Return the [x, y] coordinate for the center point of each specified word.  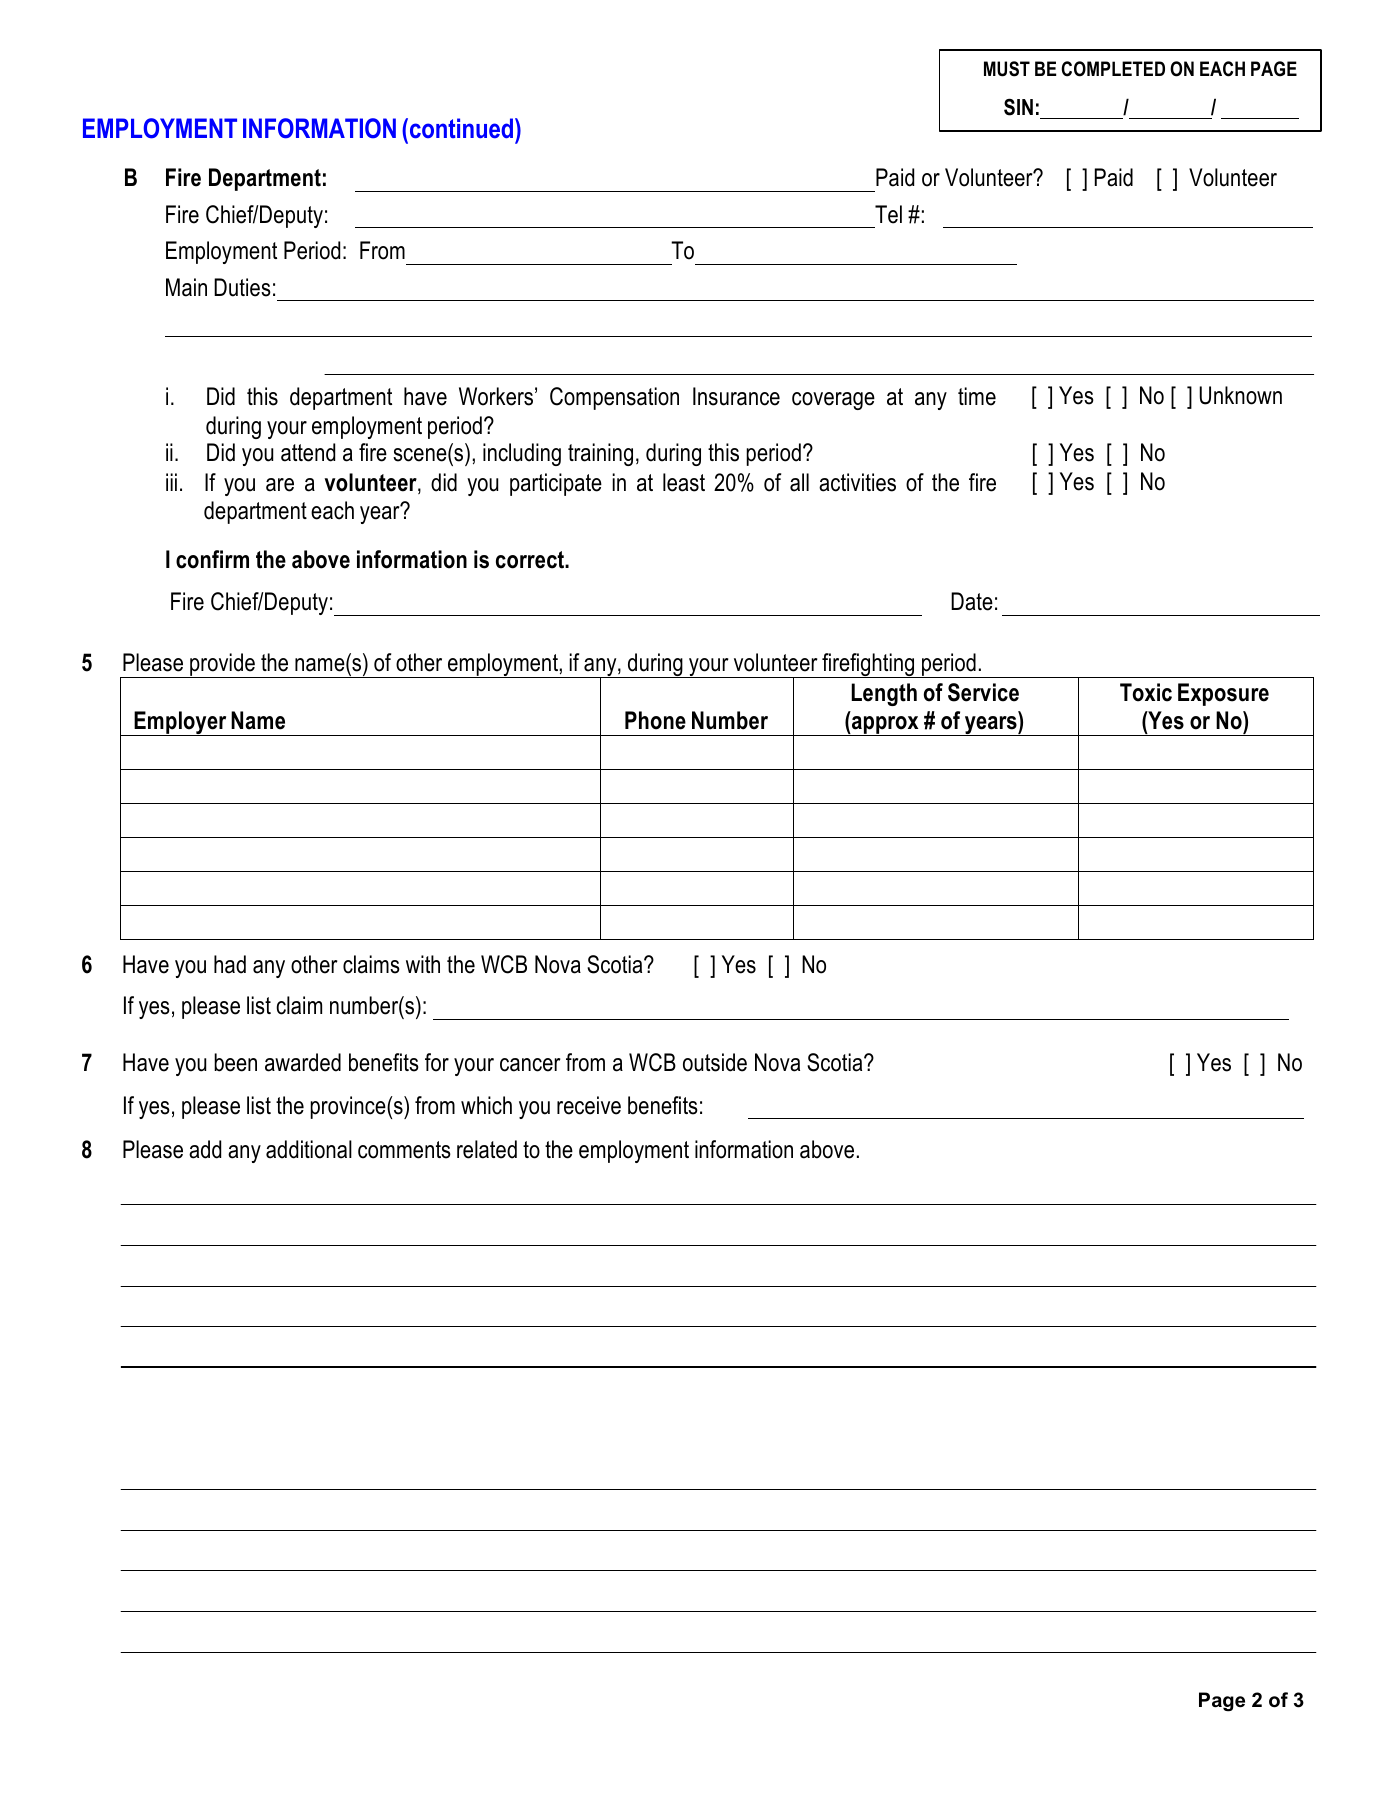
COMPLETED [1113, 69]
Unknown [1240, 395]
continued [461, 128]
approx [885, 726]
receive [589, 1105]
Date [972, 601]
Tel [888, 214]
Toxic [1146, 692]
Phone [655, 720]
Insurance [736, 396]
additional [309, 1149]
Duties [242, 287]
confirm [212, 559]
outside [715, 1062]
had [230, 964]
